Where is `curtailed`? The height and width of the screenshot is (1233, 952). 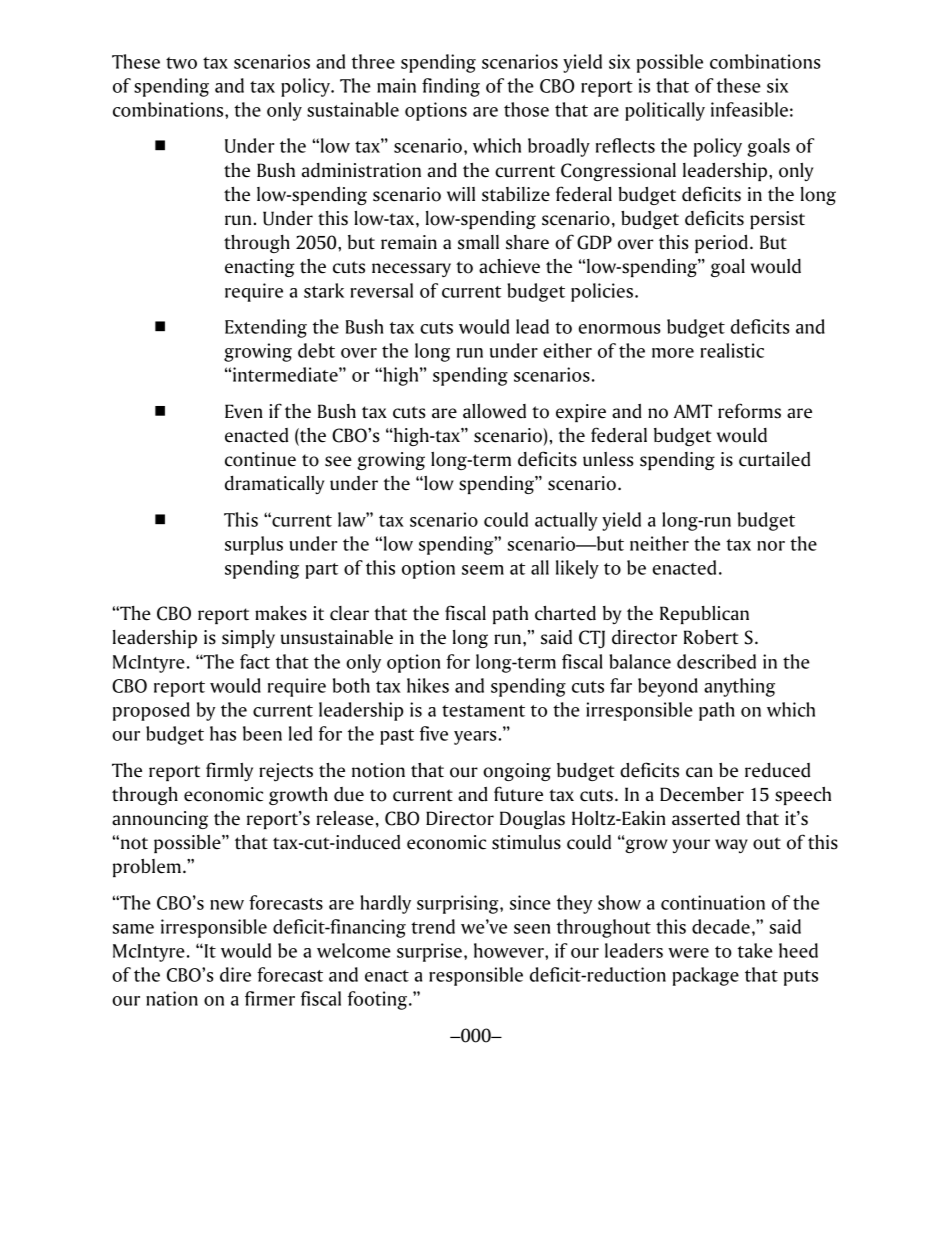
curtailed is located at coordinates (774, 459).
